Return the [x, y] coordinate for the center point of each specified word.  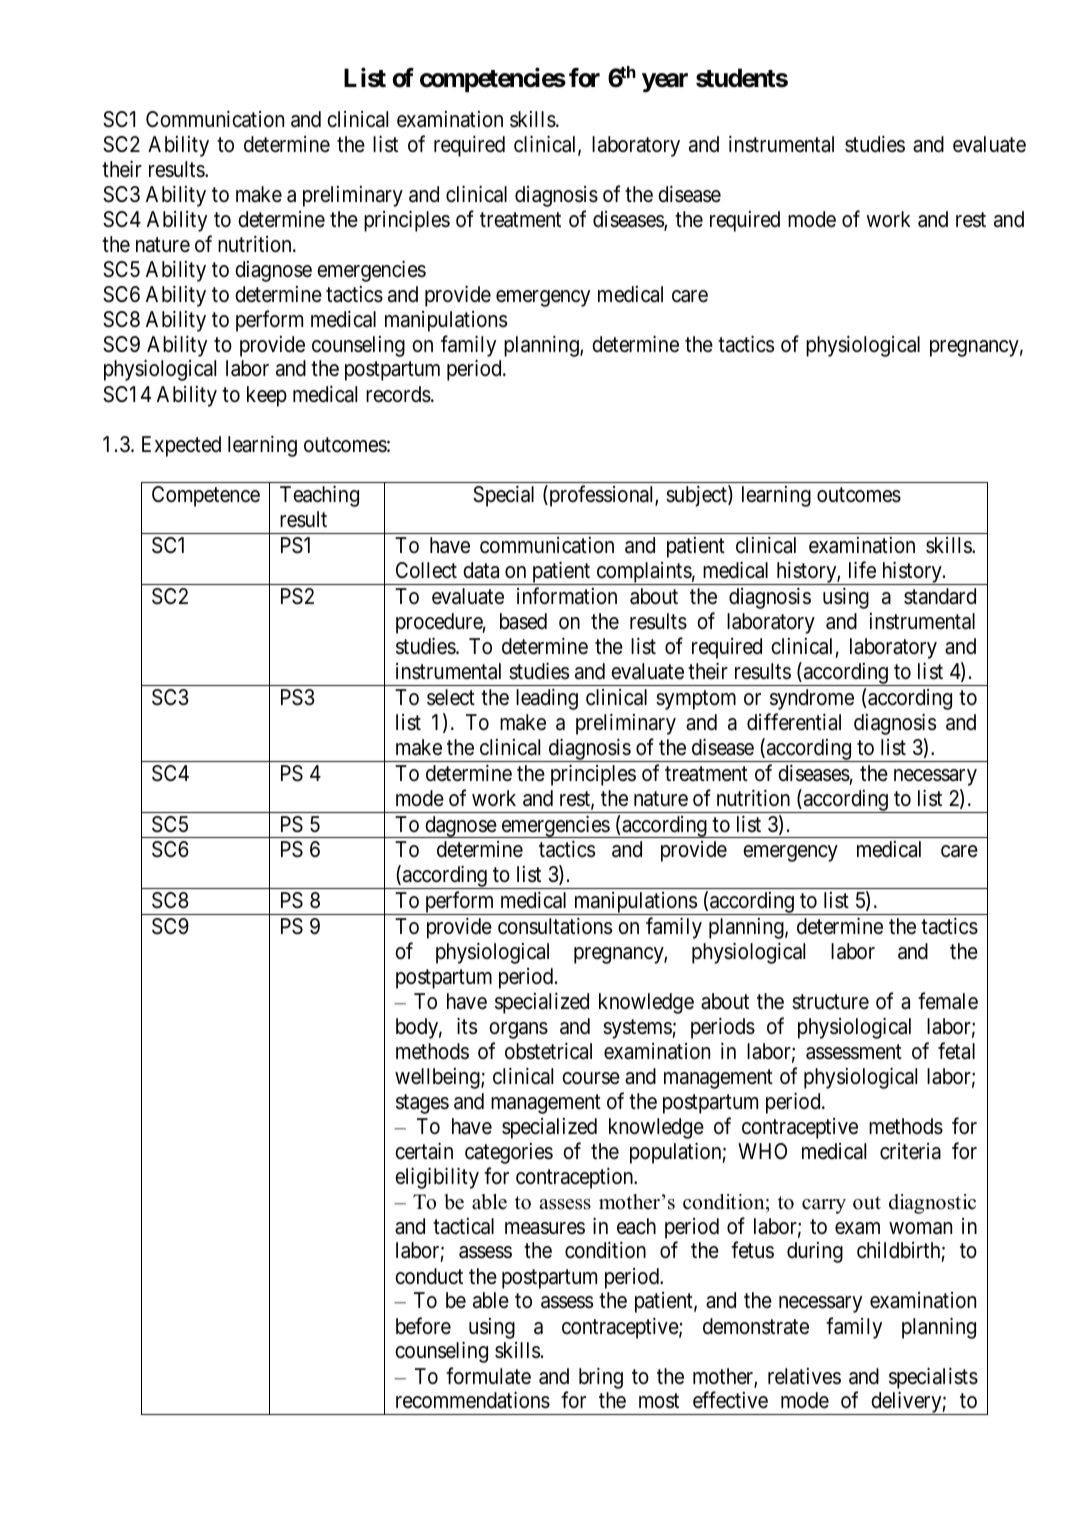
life [862, 570]
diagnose [273, 271]
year [665, 83]
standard [940, 596]
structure [830, 1002]
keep [267, 396]
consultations [555, 926]
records [398, 394]
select [451, 697]
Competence [206, 496]
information [567, 596]
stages [422, 1104]
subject [697, 496]
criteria [910, 1151]
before [423, 1326]
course [591, 1078]
